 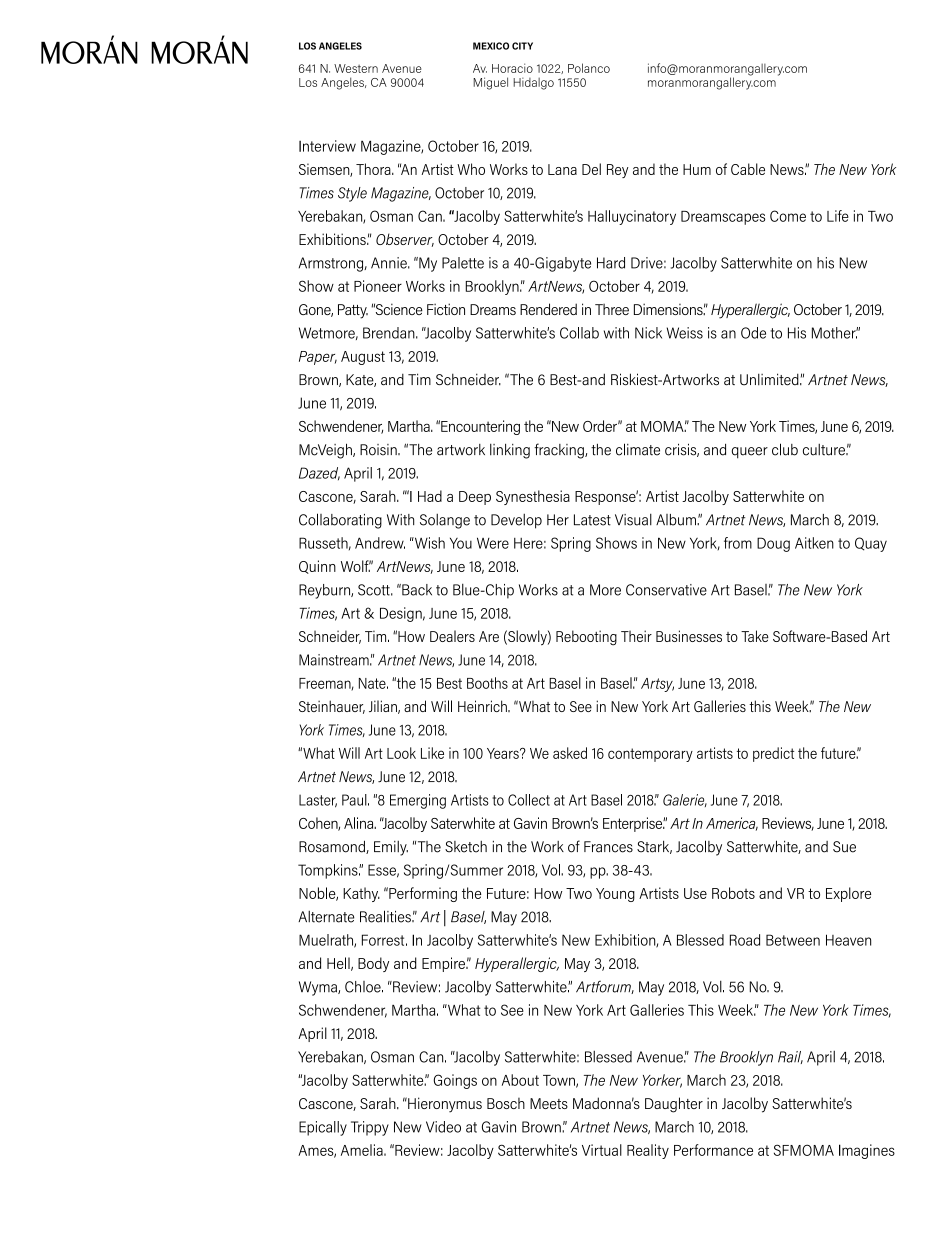 What do you see at coordinates (356, 68) in the screenshot?
I see `Western` at bounding box center [356, 68].
